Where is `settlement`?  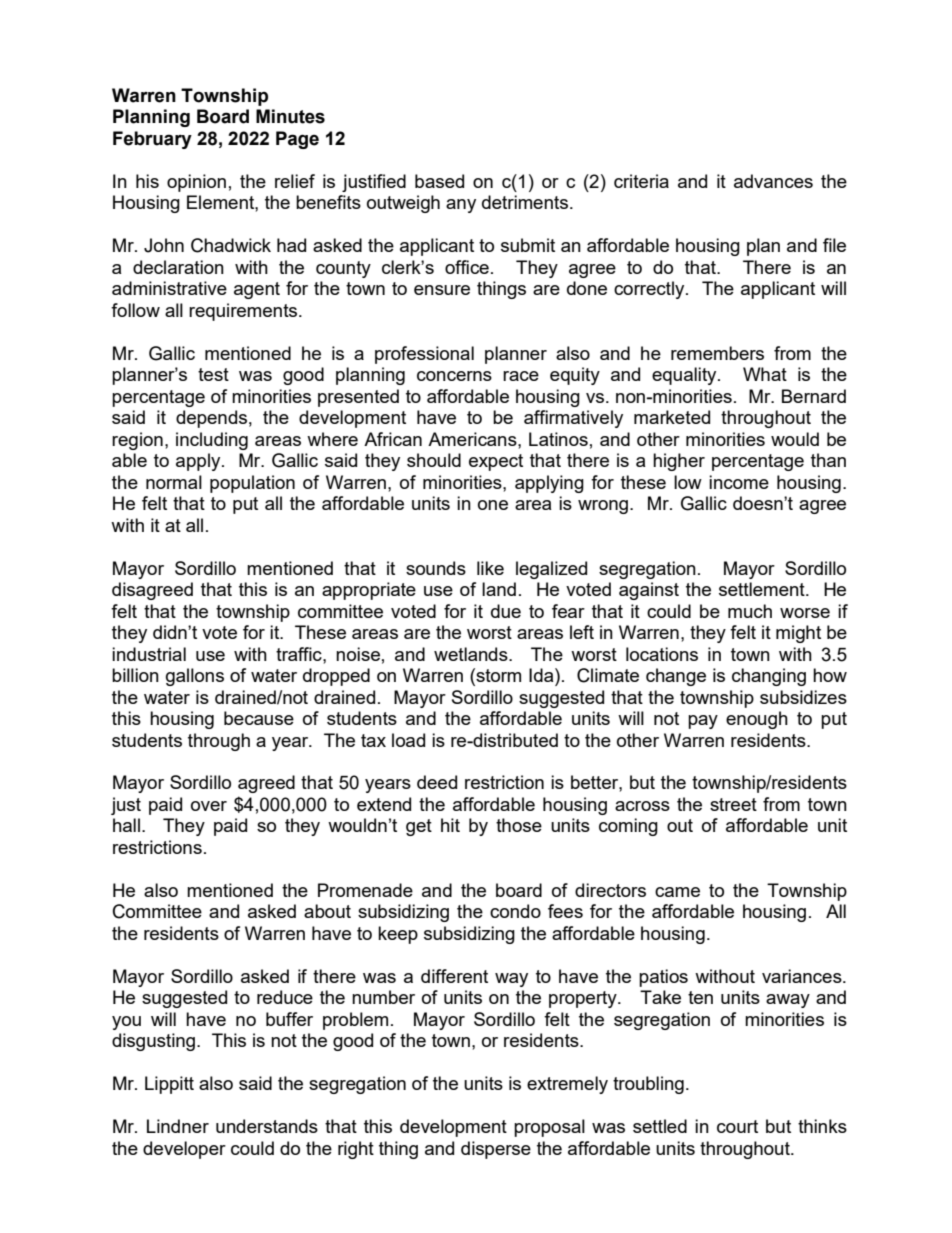
settlement is located at coordinates (763, 589).
